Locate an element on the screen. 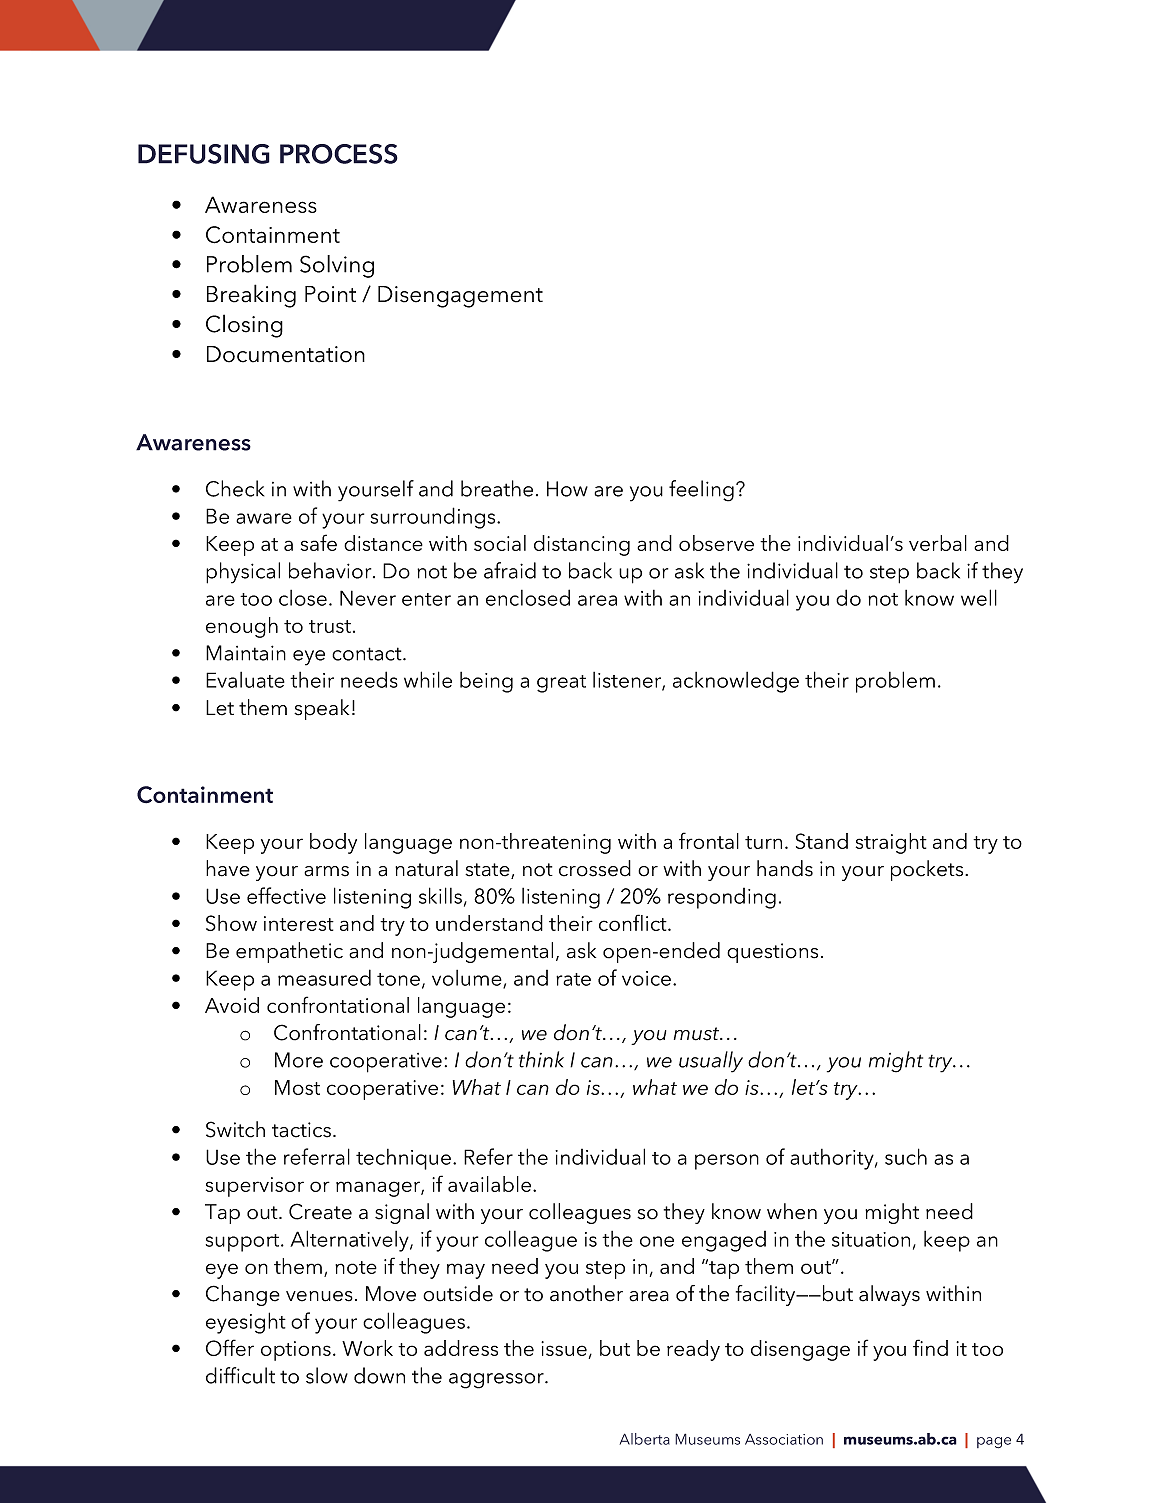 This screenshot has height=1503, width=1161. verbal is located at coordinates (938, 543).
